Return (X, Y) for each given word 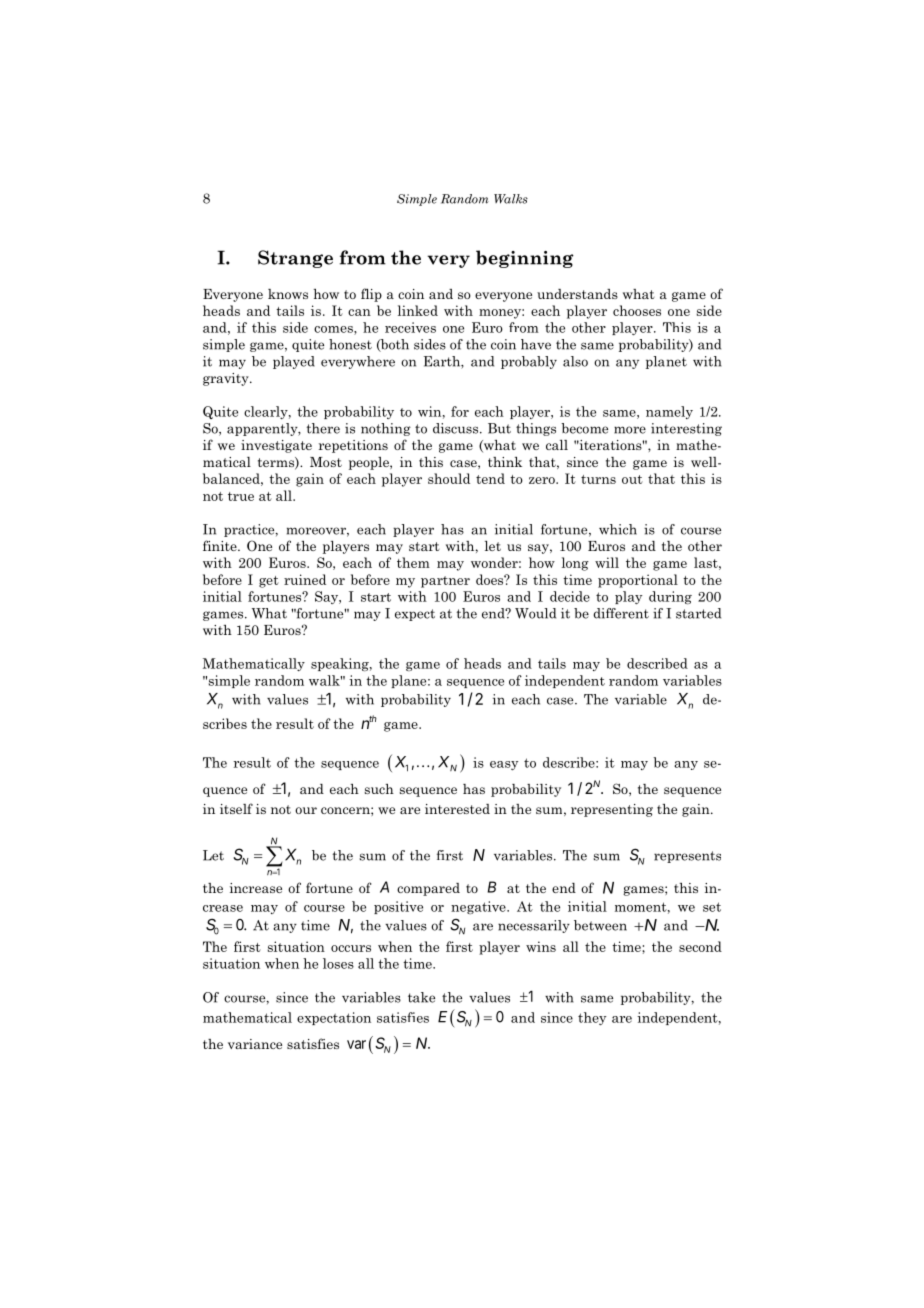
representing (612, 810)
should (449, 478)
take (421, 997)
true (241, 496)
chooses (637, 310)
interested (457, 809)
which (618, 529)
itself (236, 808)
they (592, 1018)
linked (418, 310)
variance (255, 1044)
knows (288, 294)
